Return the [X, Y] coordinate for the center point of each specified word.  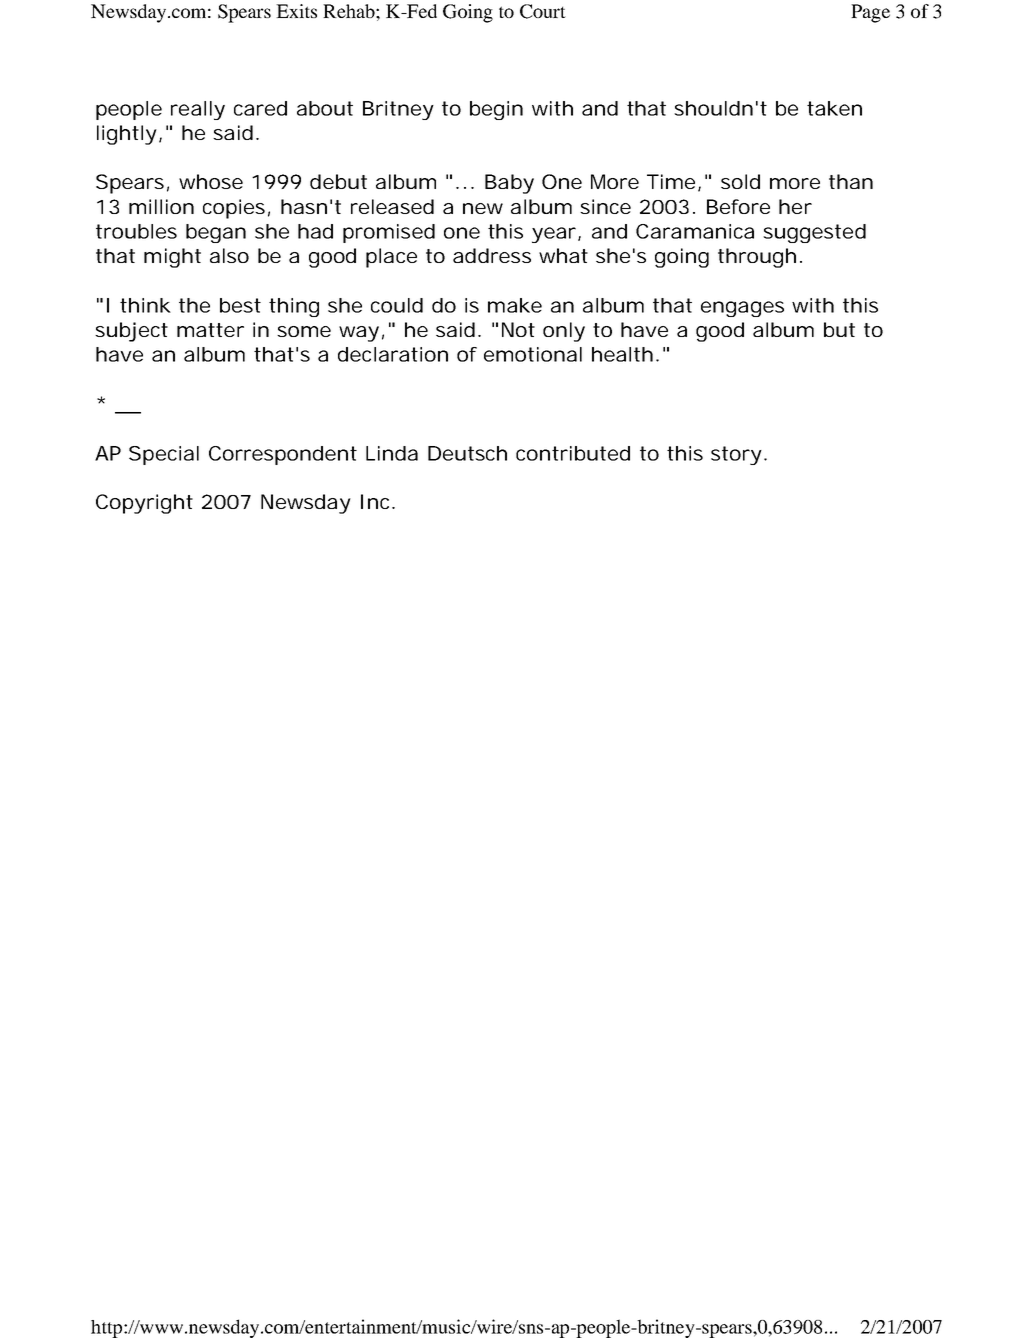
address [492, 255]
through [757, 258]
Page [870, 13]
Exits [296, 11]
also [229, 255]
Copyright [144, 504]
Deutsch [467, 453]
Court [543, 11]
